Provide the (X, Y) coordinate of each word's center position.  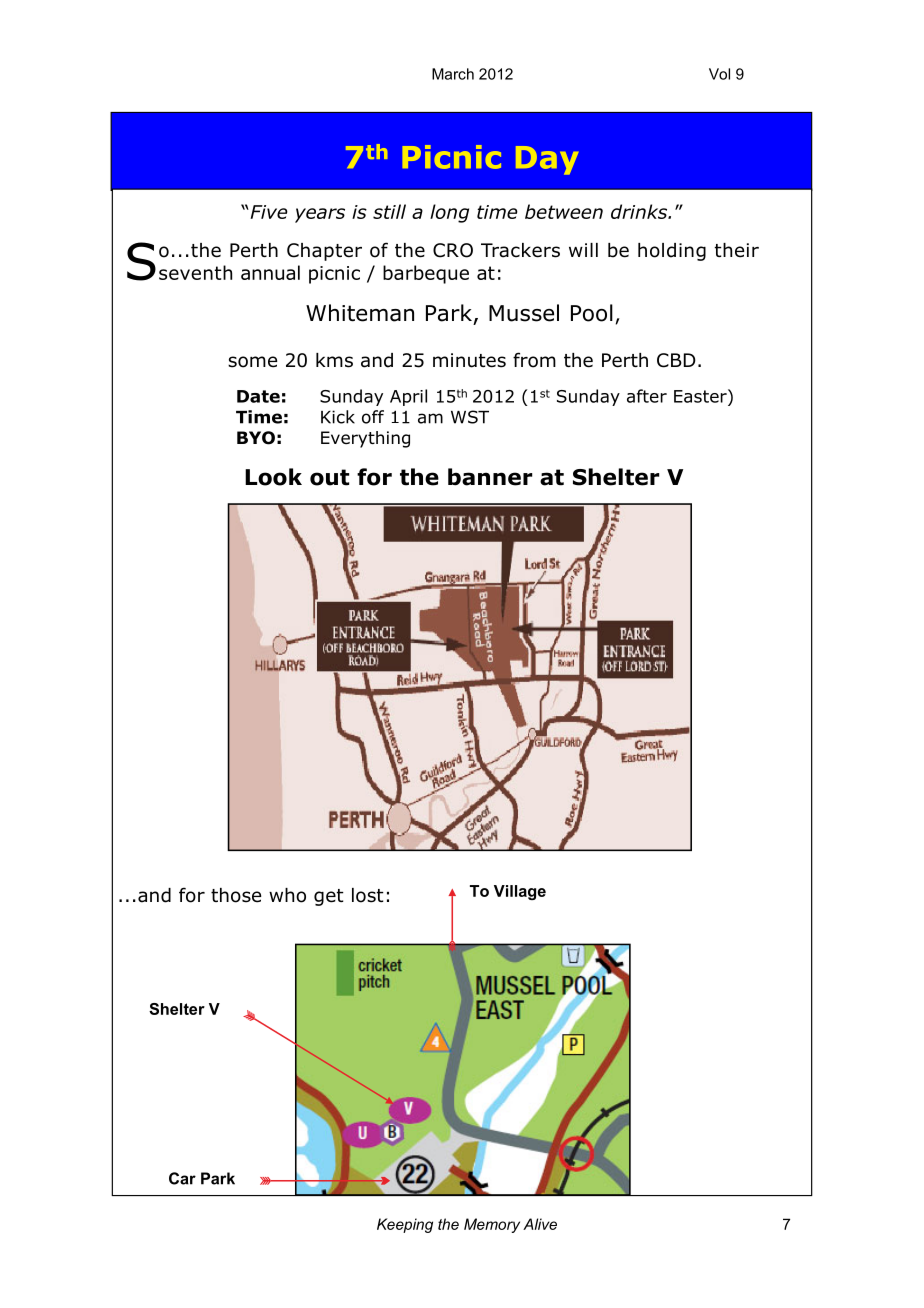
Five (268, 212)
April (408, 397)
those (236, 895)
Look (273, 477)
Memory (492, 1225)
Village (520, 892)
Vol (719, 74)
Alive (540, 1224)
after (647, 396)
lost (368, 895)
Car (182, 1178)
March (453, 74)
